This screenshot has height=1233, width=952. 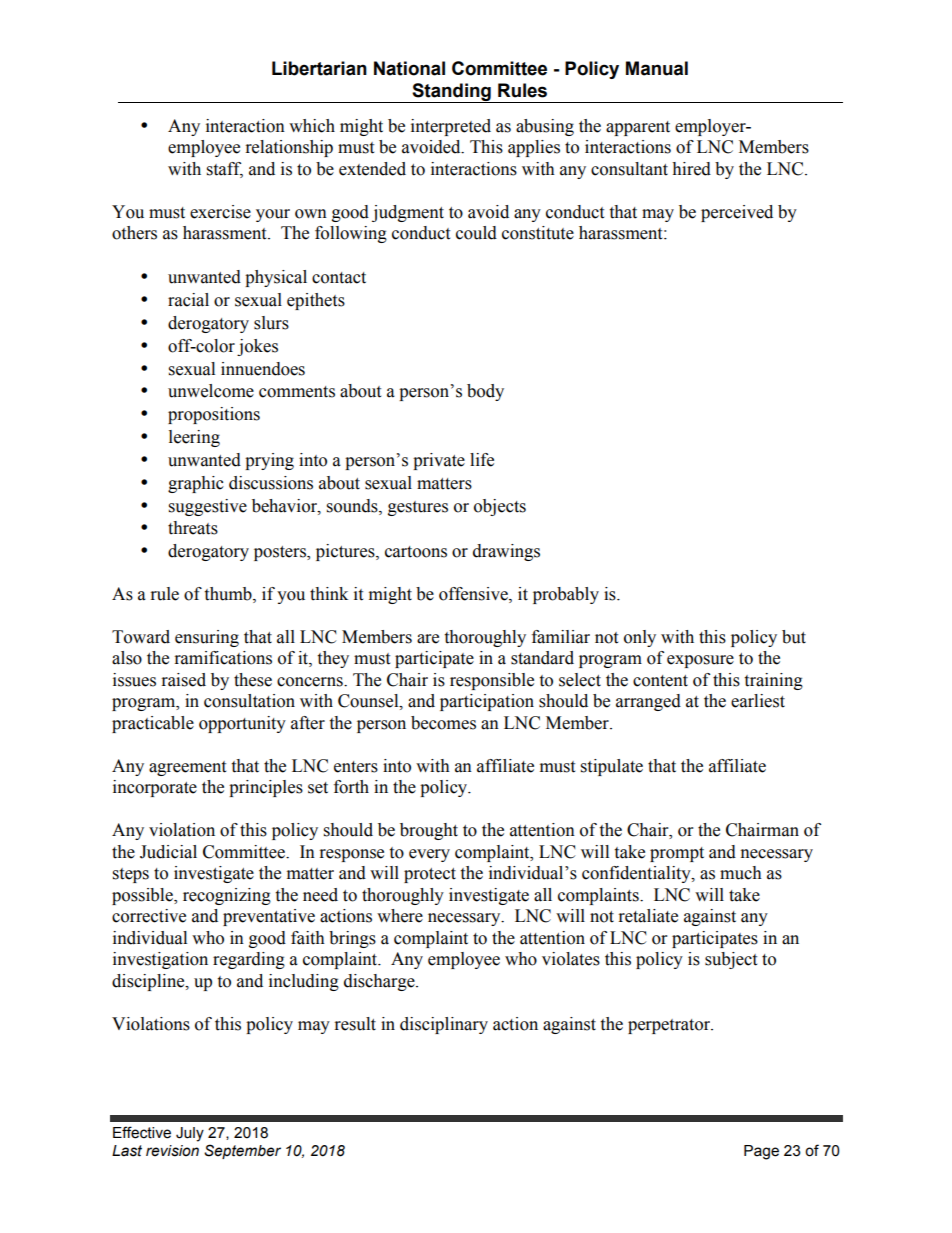 I want to click on Manual, so click(x=657, y=68).
